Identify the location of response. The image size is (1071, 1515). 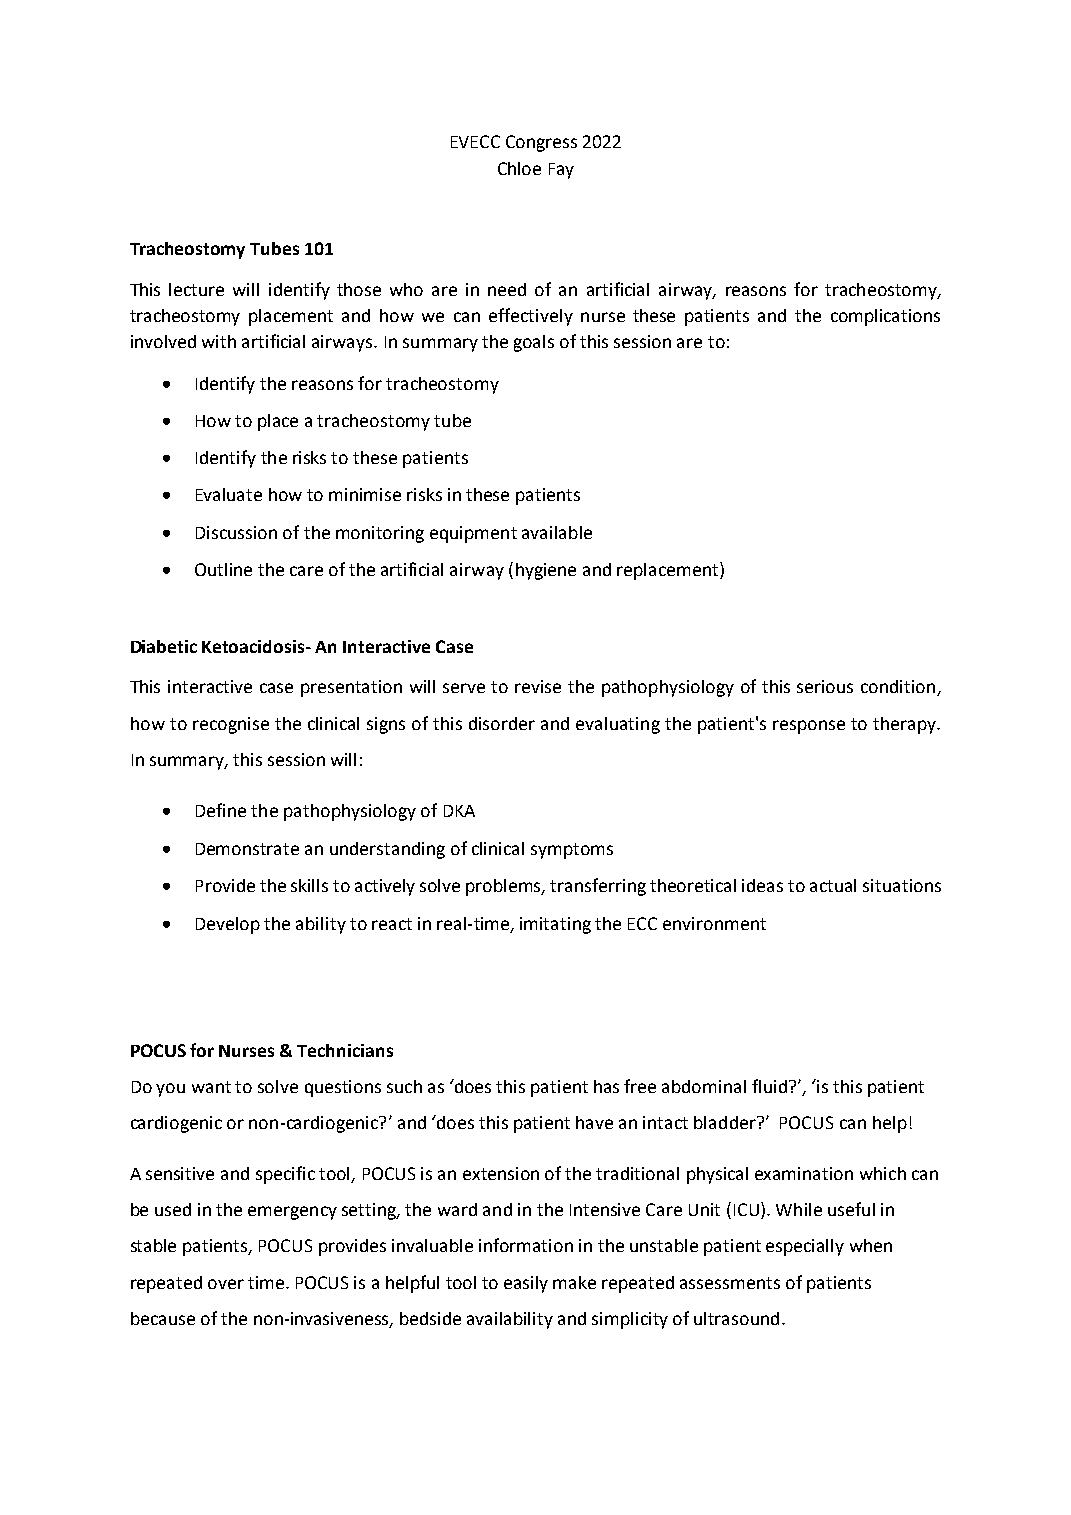
(809, 727).
